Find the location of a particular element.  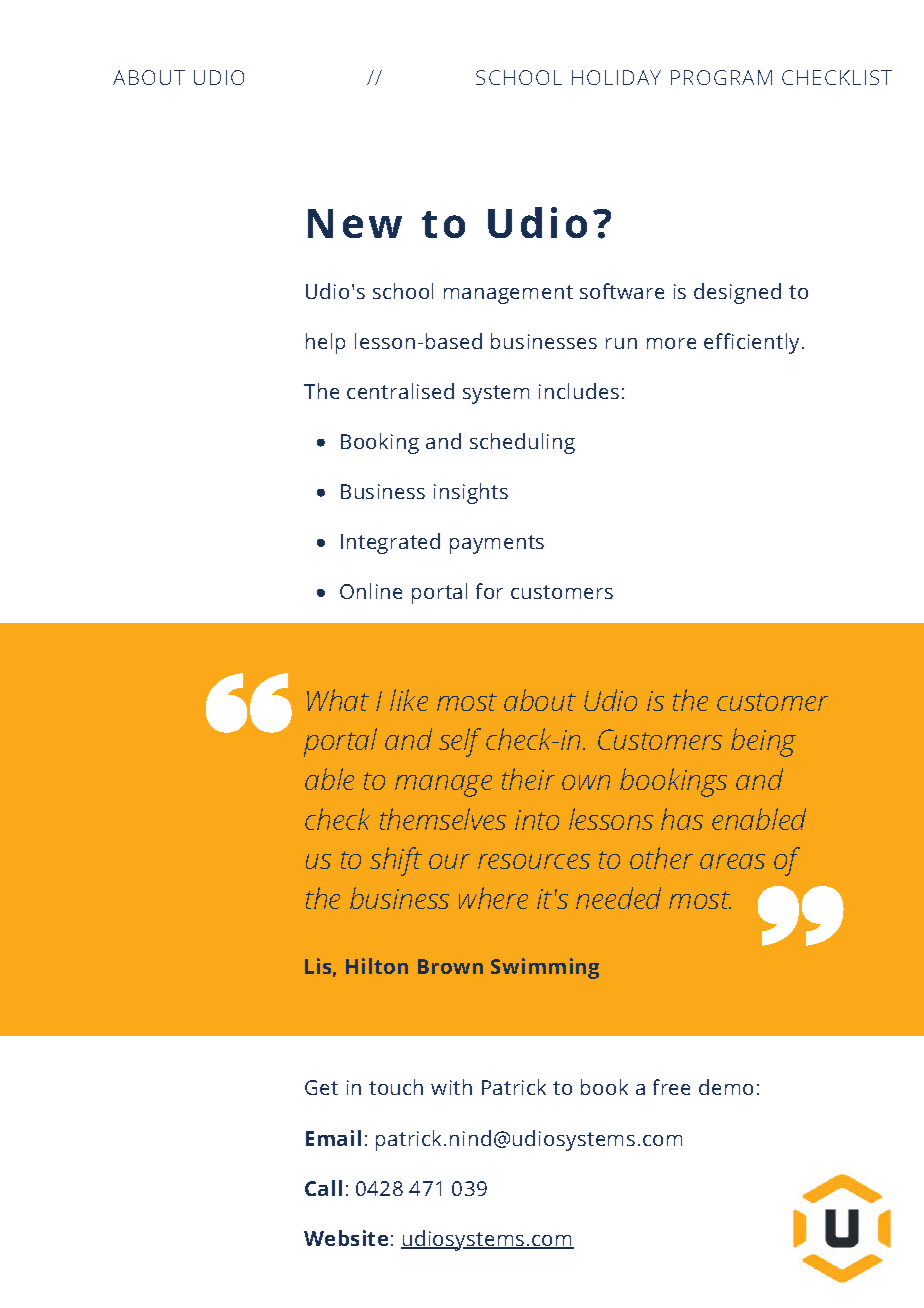

like is located at coordinates (409, 700).
